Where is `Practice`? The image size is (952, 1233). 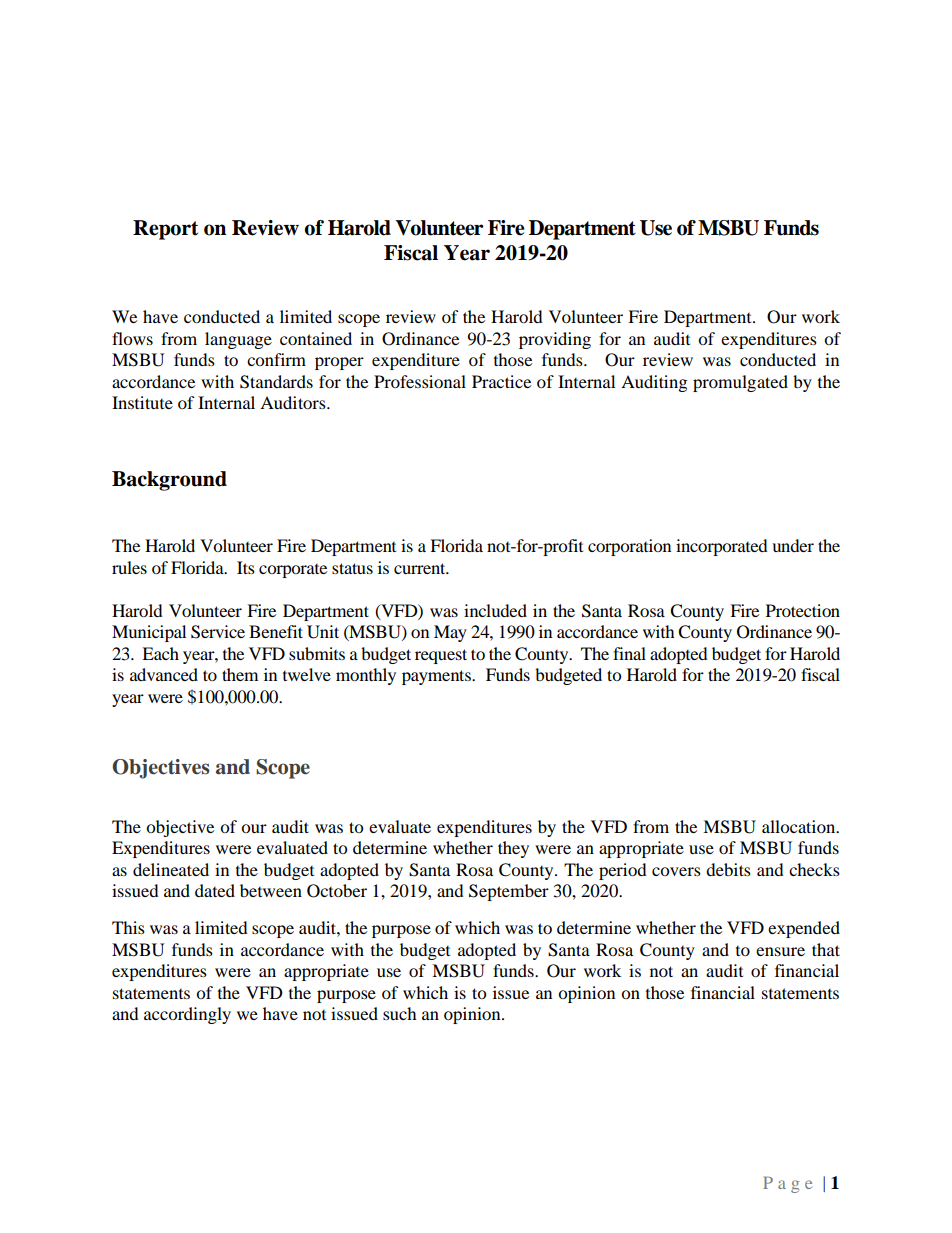
Practice is located at coordinates (501, 381).
